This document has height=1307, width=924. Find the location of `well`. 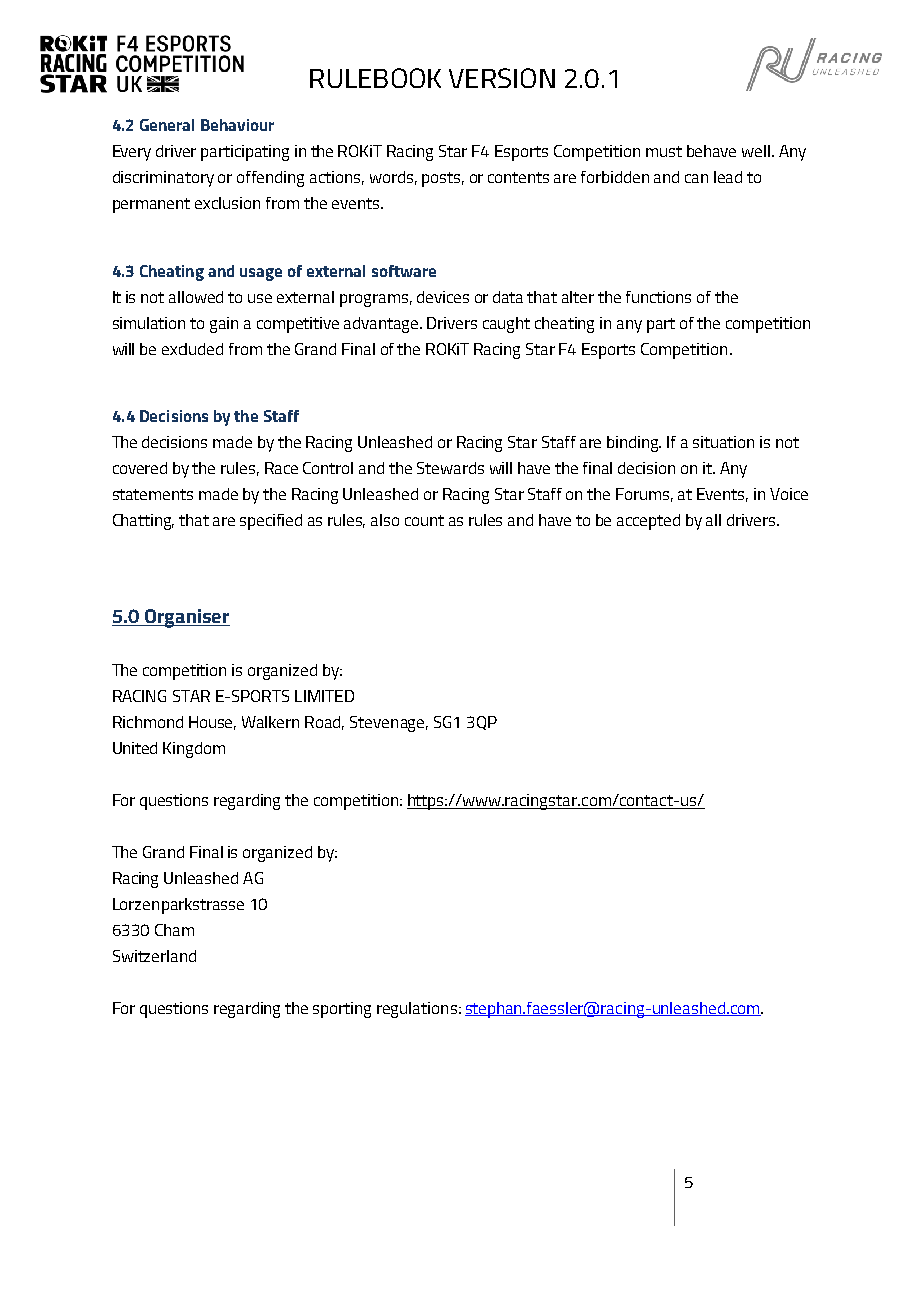

well is located at coordinates (756, 151).
